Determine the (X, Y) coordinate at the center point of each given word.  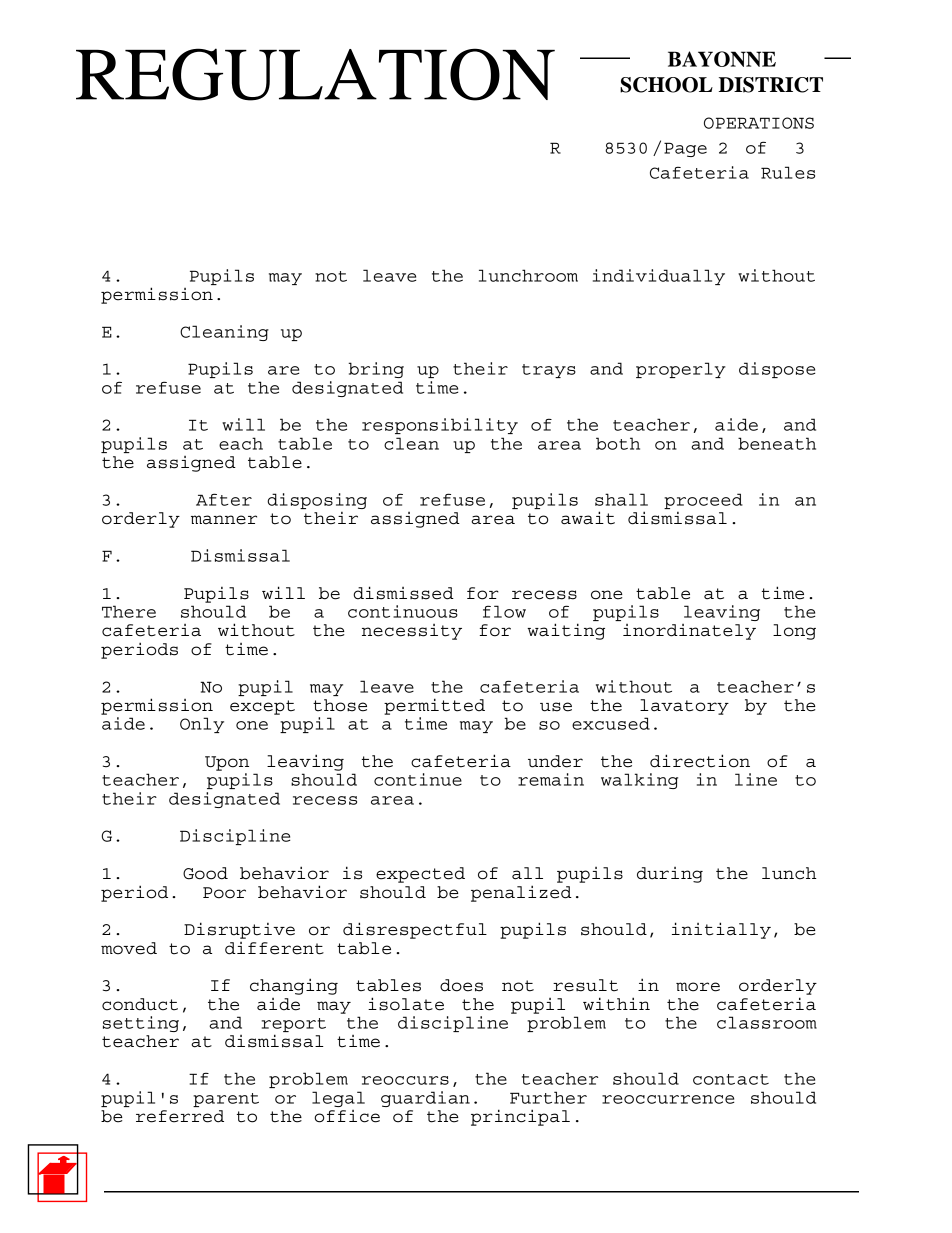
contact (731, 1079)
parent (226, 1100)
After (224, 499)
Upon (227, 763)
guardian (425, 1099)
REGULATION (315, 74)
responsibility (440, 426)
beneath (777, 443)
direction (700, 761)
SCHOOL (666, 85)
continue (418, 779)
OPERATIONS (759, 123)
